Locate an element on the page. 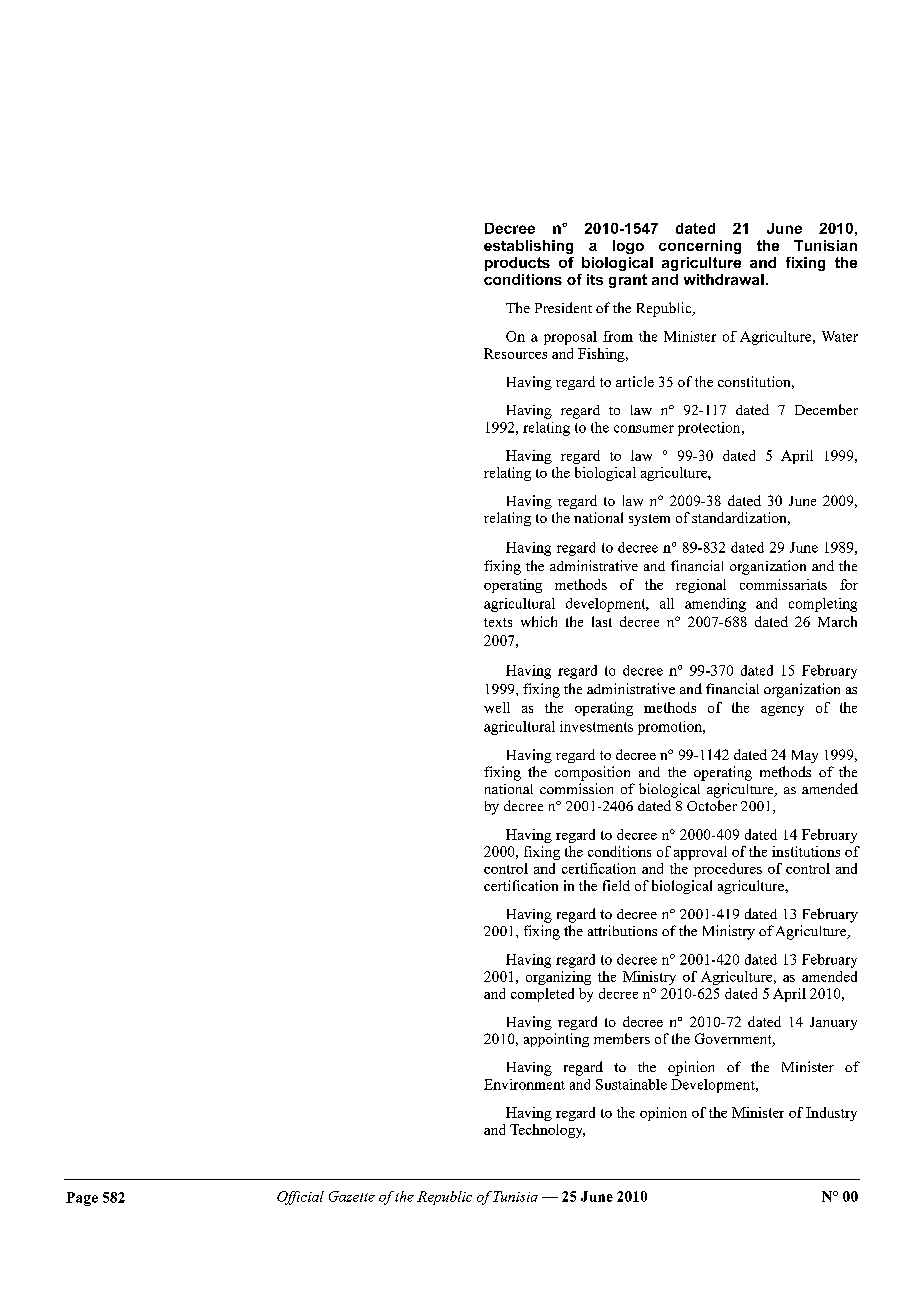  regional is located at coordinates (701, 586).
